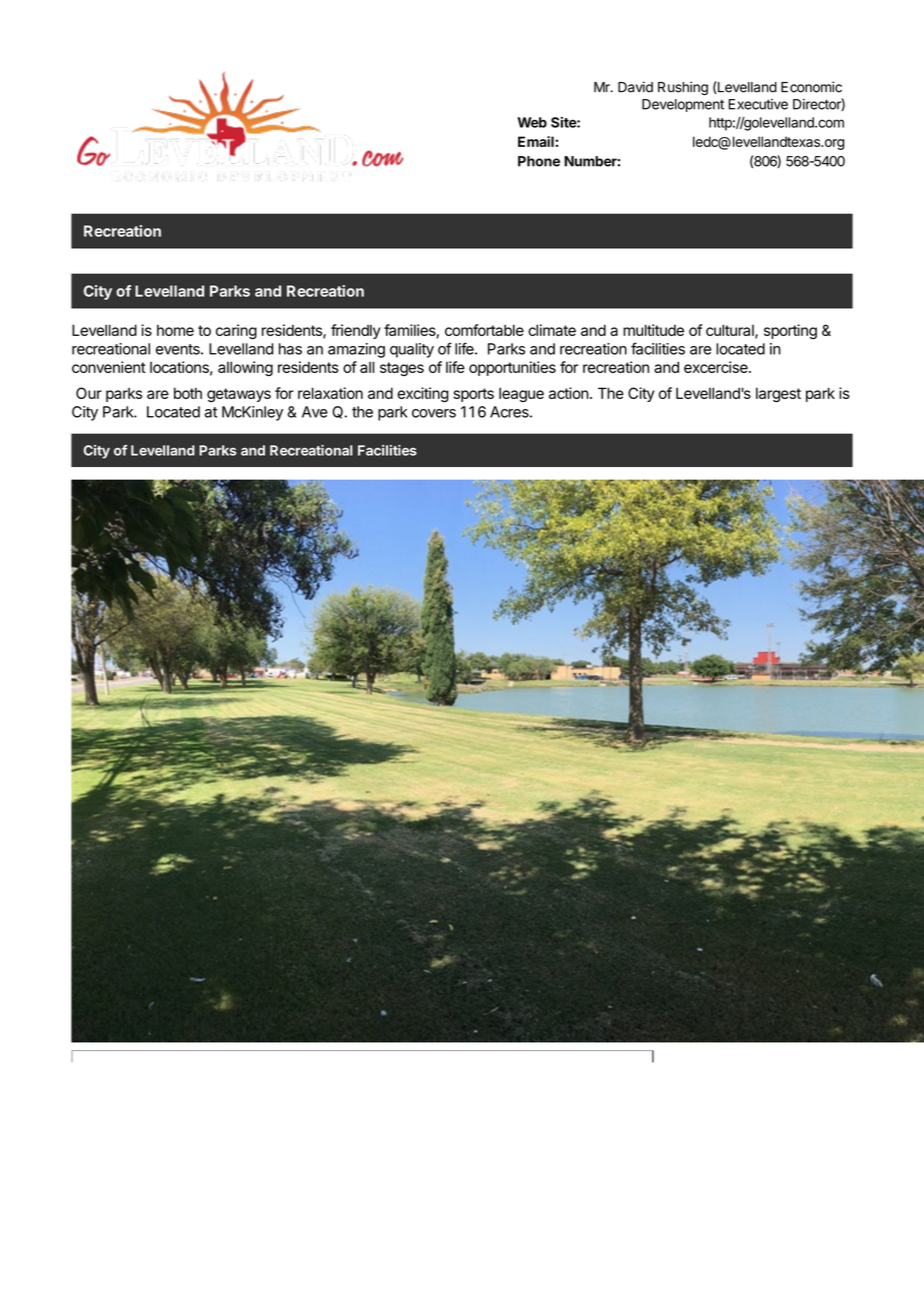 Image resolution: width=924 pixels, height=1308 pixels. I want to click on Web, so click(532, 122).
